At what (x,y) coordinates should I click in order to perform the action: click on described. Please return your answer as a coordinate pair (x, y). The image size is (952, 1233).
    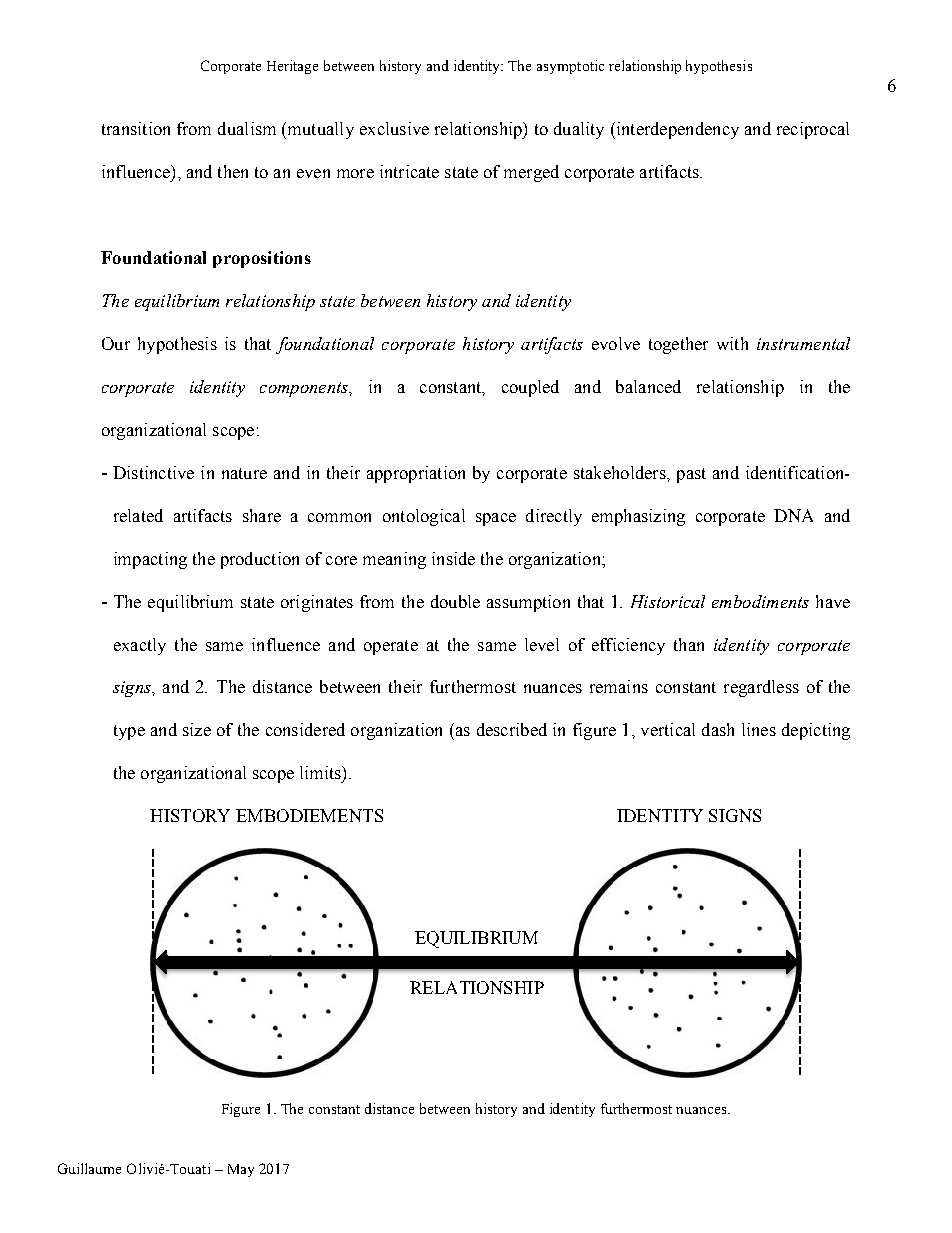
    Looking at the image, I should click on (512, 729).
